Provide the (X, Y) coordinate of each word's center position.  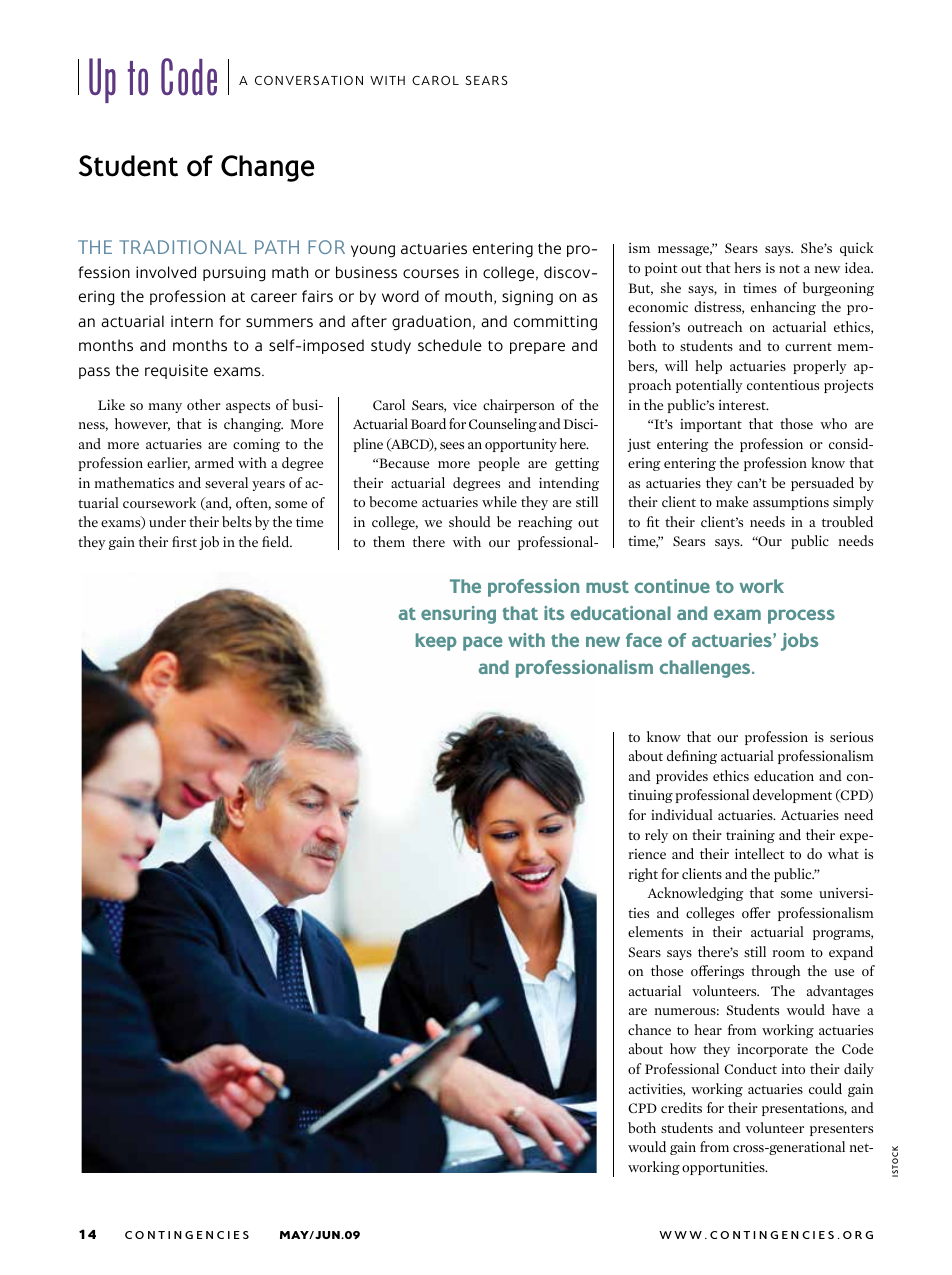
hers (747, 267)
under (167, 521)
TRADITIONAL (183, 247)
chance (649, 1029)
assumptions (791, 503)
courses (431, 274)
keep (436, 642)
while (499, 501)
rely (656, 836)
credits (681, 1107)
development (792, 796)
